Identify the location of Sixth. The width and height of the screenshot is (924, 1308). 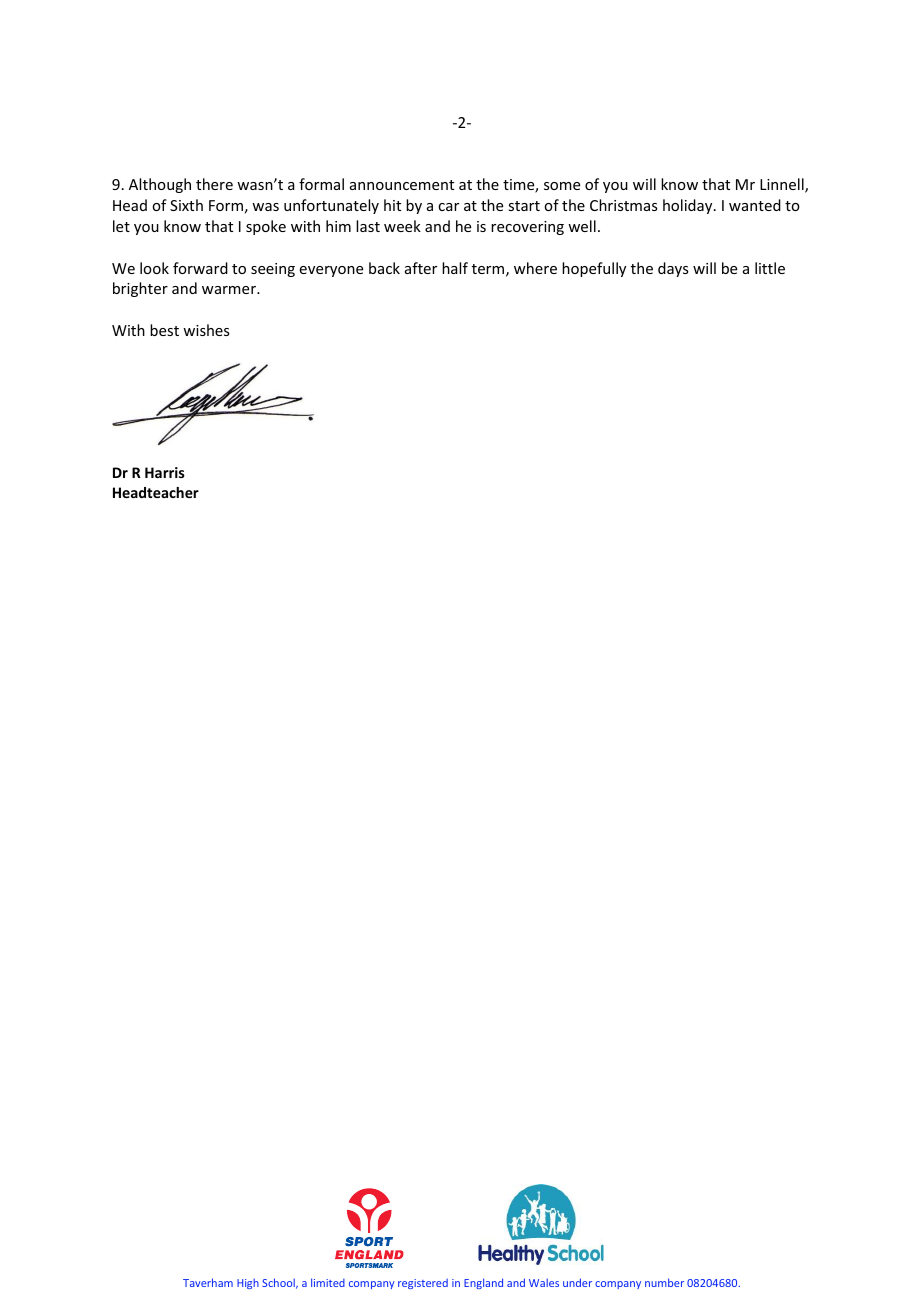
(186, 205).
